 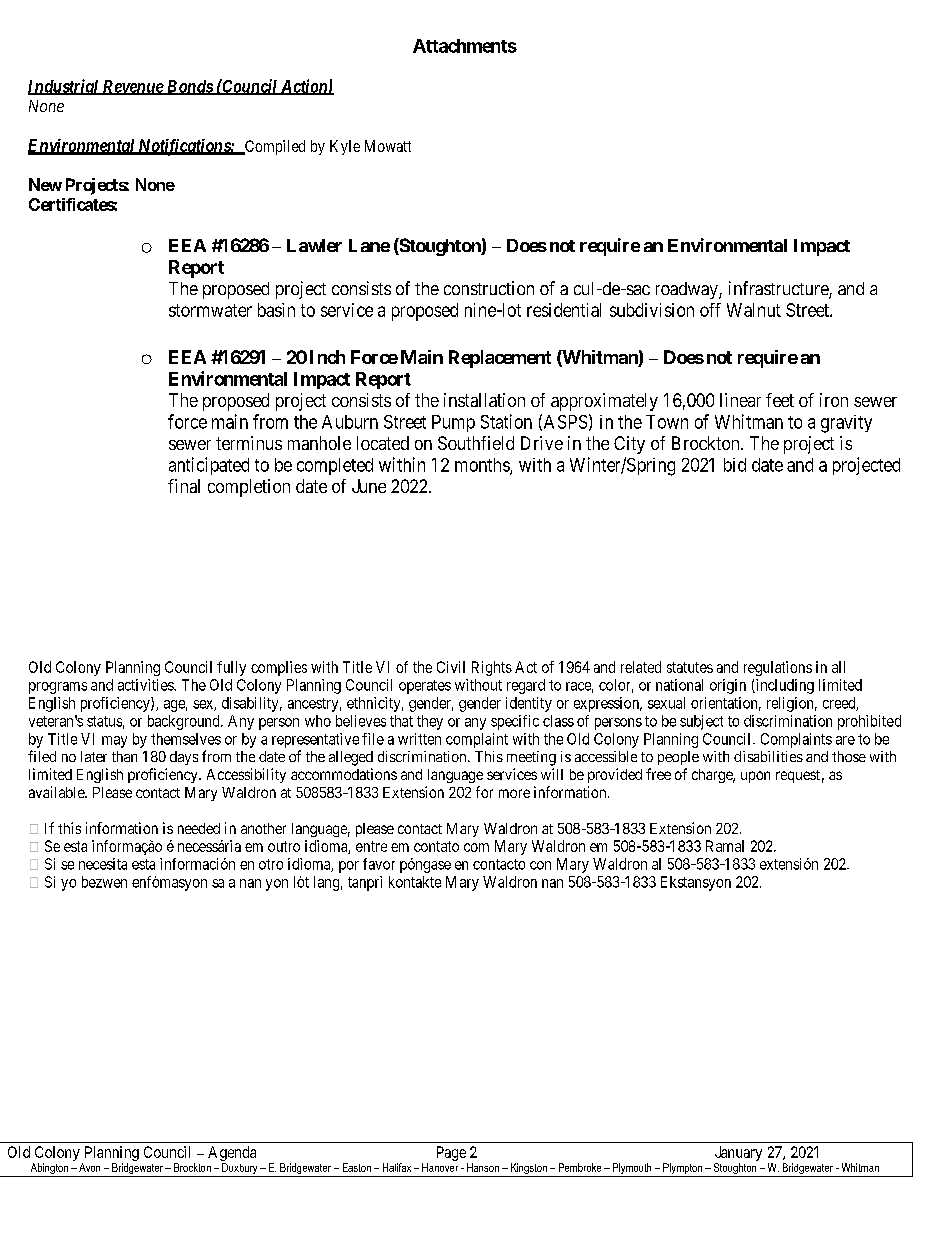 I want to click on favor, so click(x=379, y=864).
